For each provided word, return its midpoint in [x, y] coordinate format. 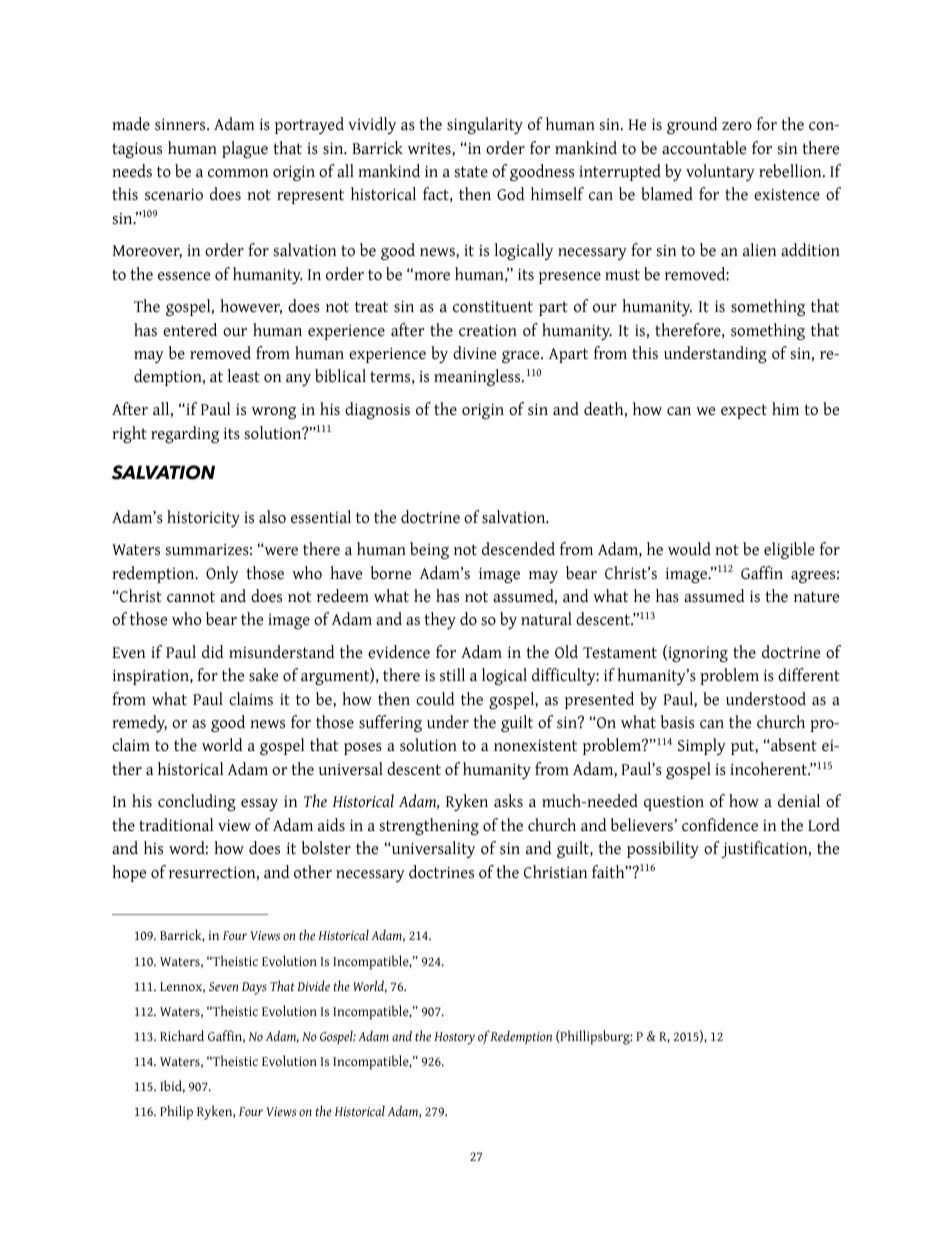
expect [744, 411]
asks [508, 801]
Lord [824, 825]
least [243, 376]
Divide [313, 986]
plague [245, 149]
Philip [176, 1112]
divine [474, 353]
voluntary [720, 172]
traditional [176, 825]
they [440, 620]
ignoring [697, 653]
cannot [191, 597]
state [471, 172]
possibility [663, 849]
